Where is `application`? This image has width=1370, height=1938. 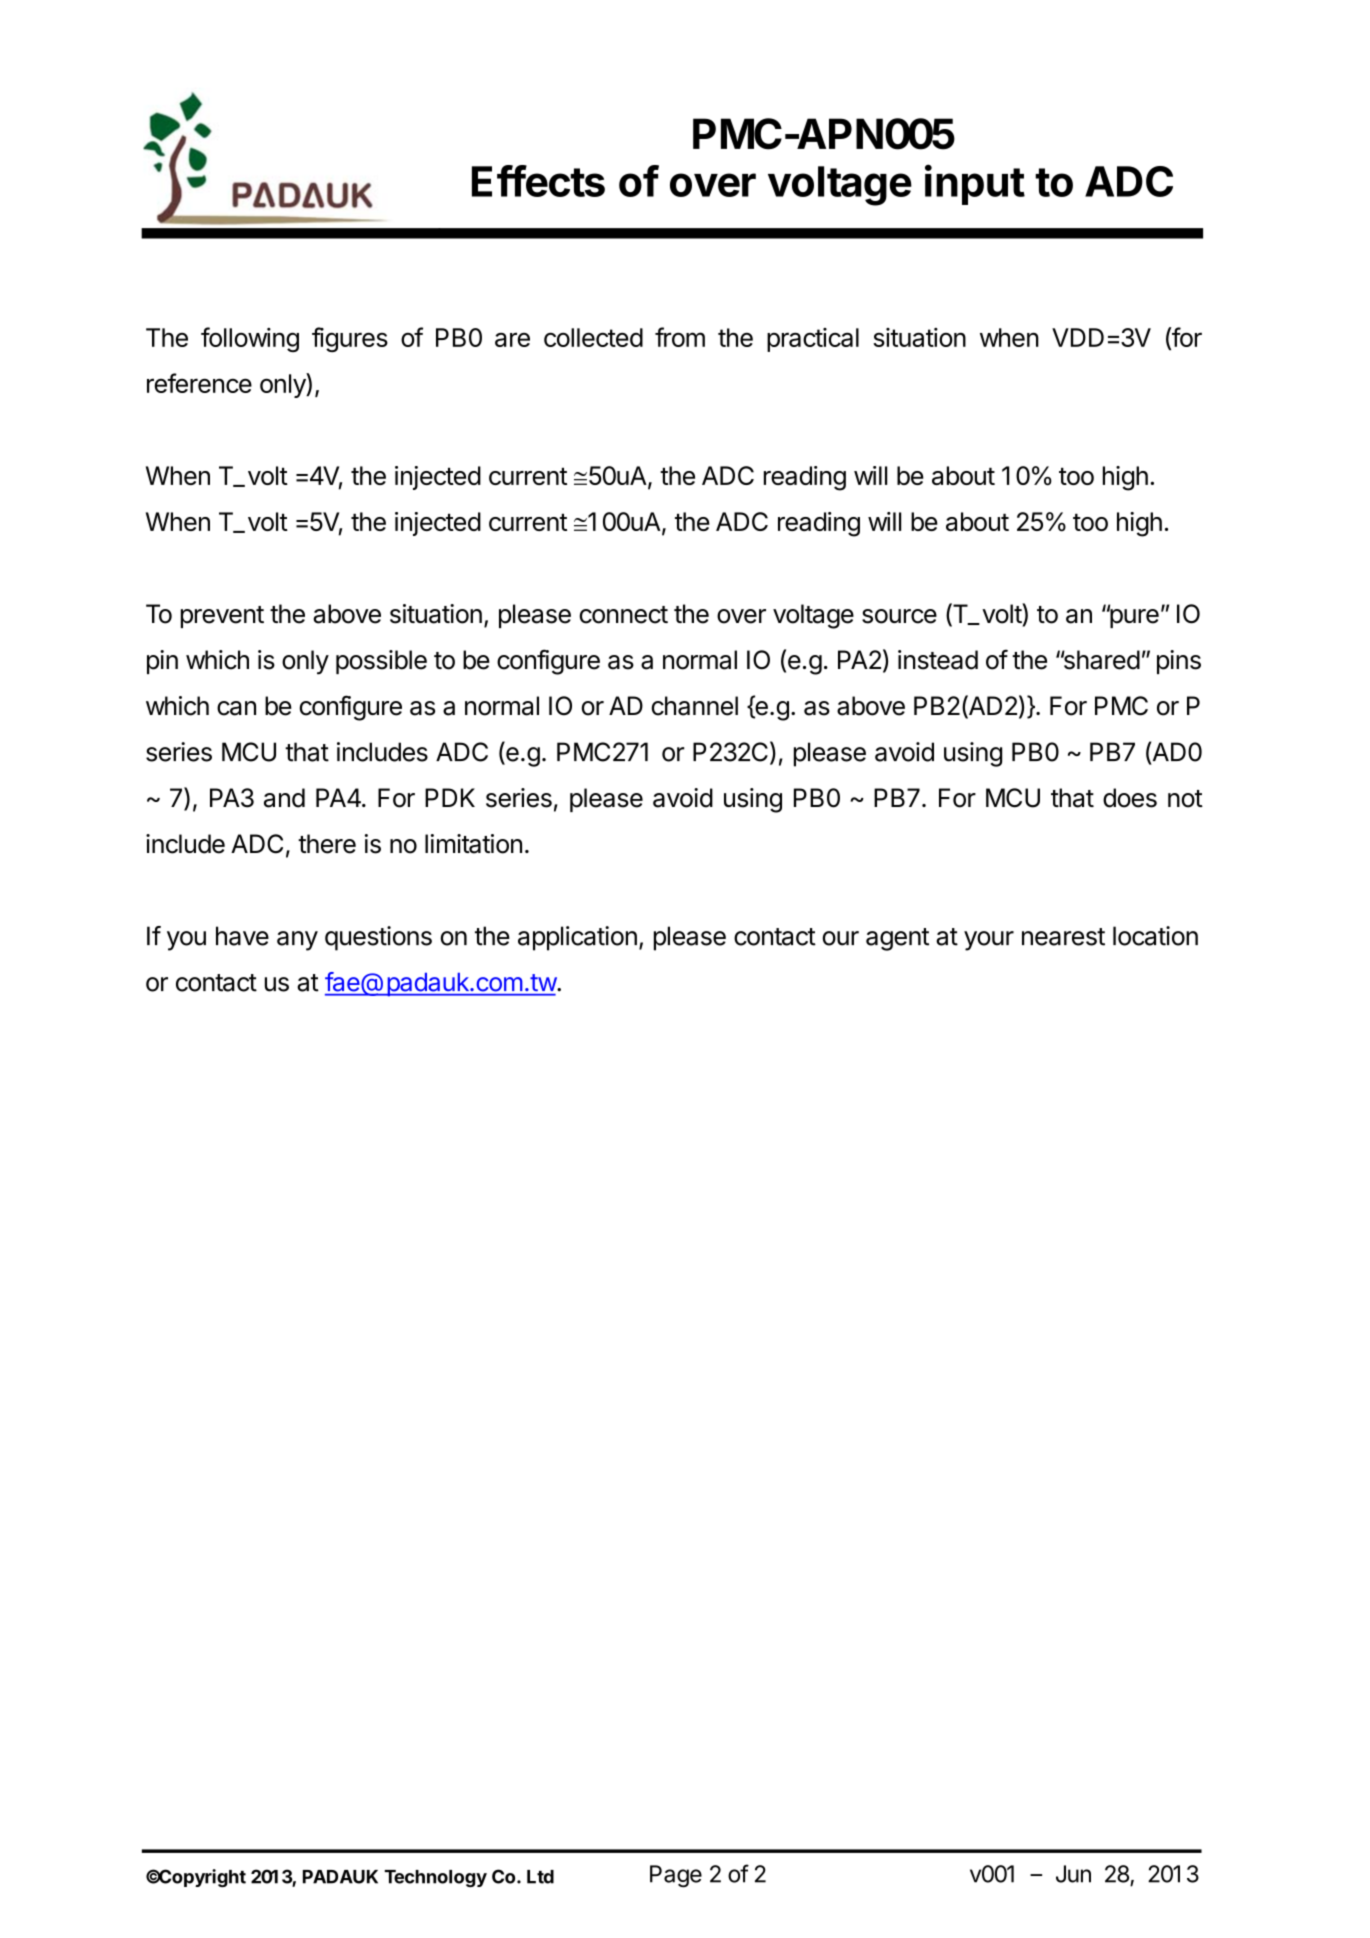 application is located at coordinates (577, 938).
